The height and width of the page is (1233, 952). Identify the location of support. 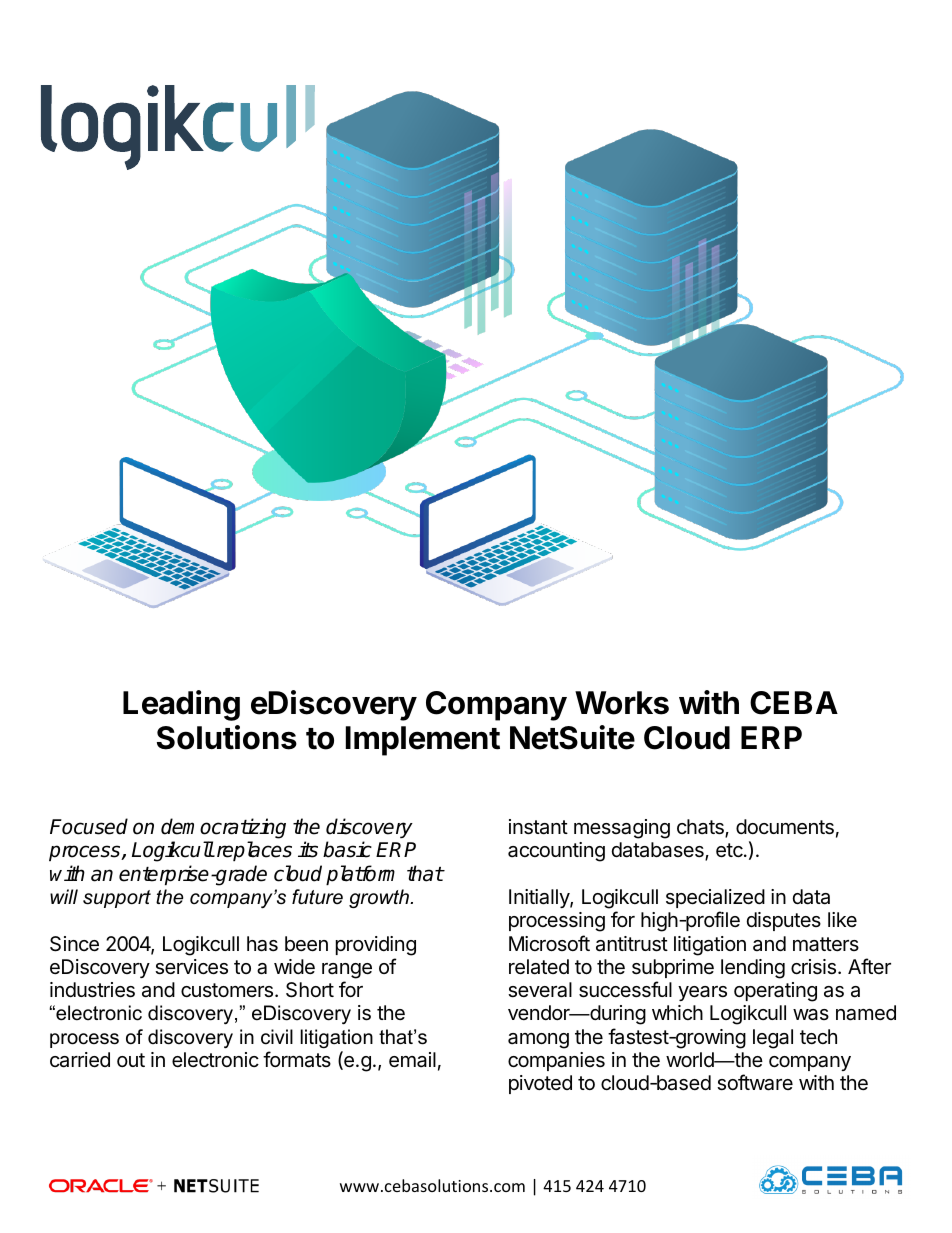
(117, 899).
